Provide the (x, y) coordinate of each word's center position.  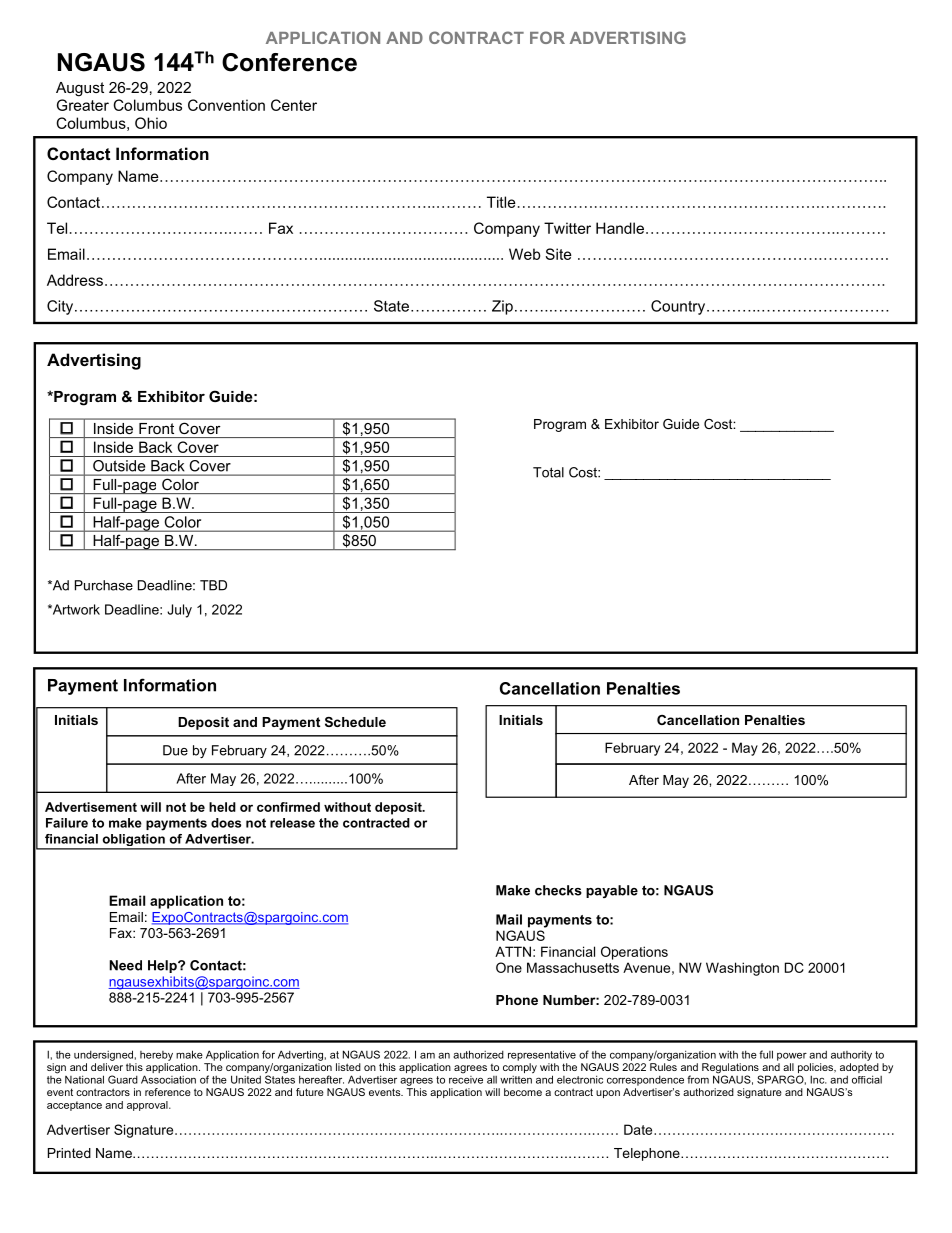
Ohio (151, 123)
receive (466, 1078)
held (222, 807)
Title (501, 202)
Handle (620, 228)
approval (148, 1106)
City (61, 307)
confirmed (288, 807)
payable (612, 891)
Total (548, 472)
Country (679, 307)
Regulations (731, 1069)
